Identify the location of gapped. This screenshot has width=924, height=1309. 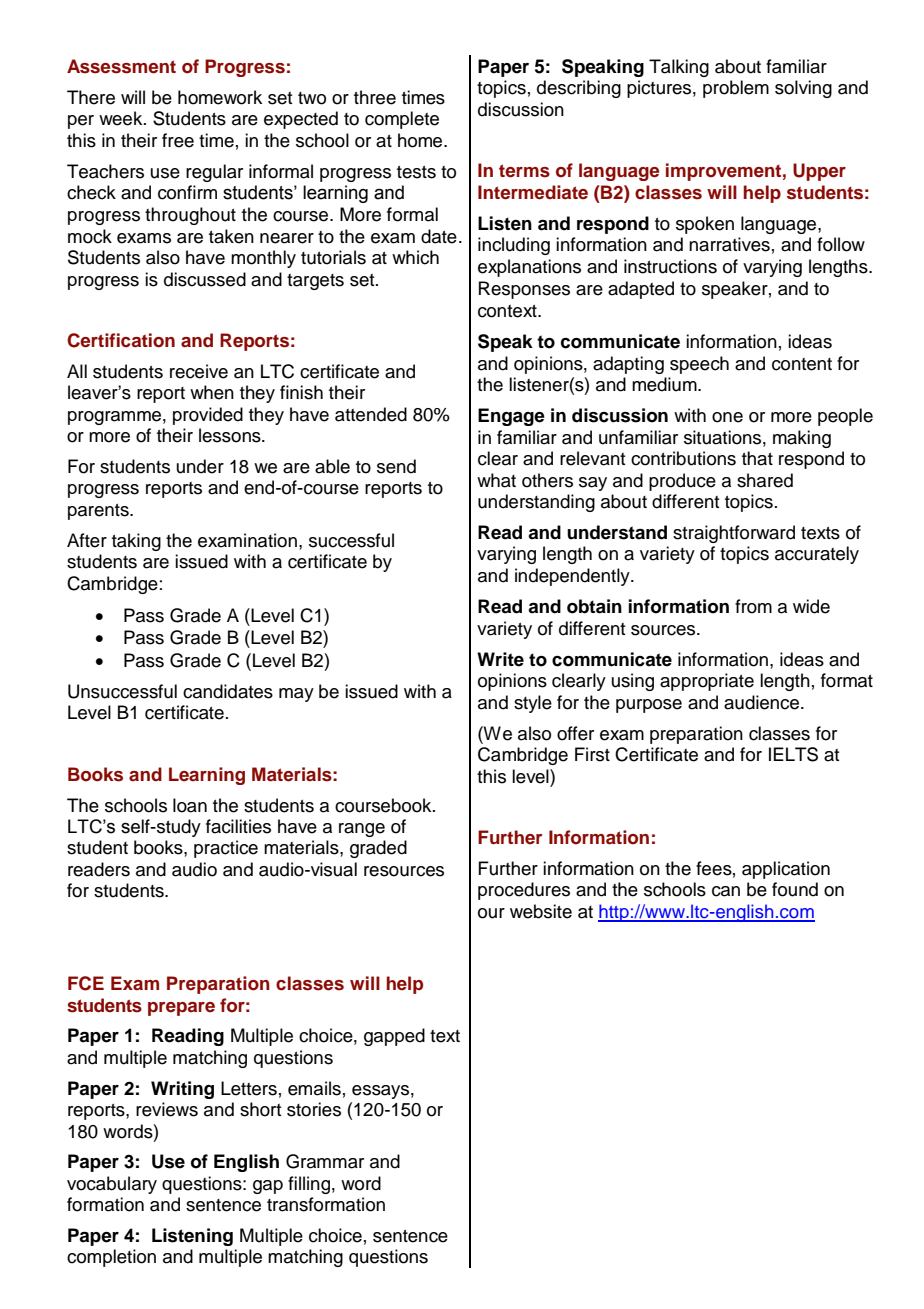
(394, 1037).
